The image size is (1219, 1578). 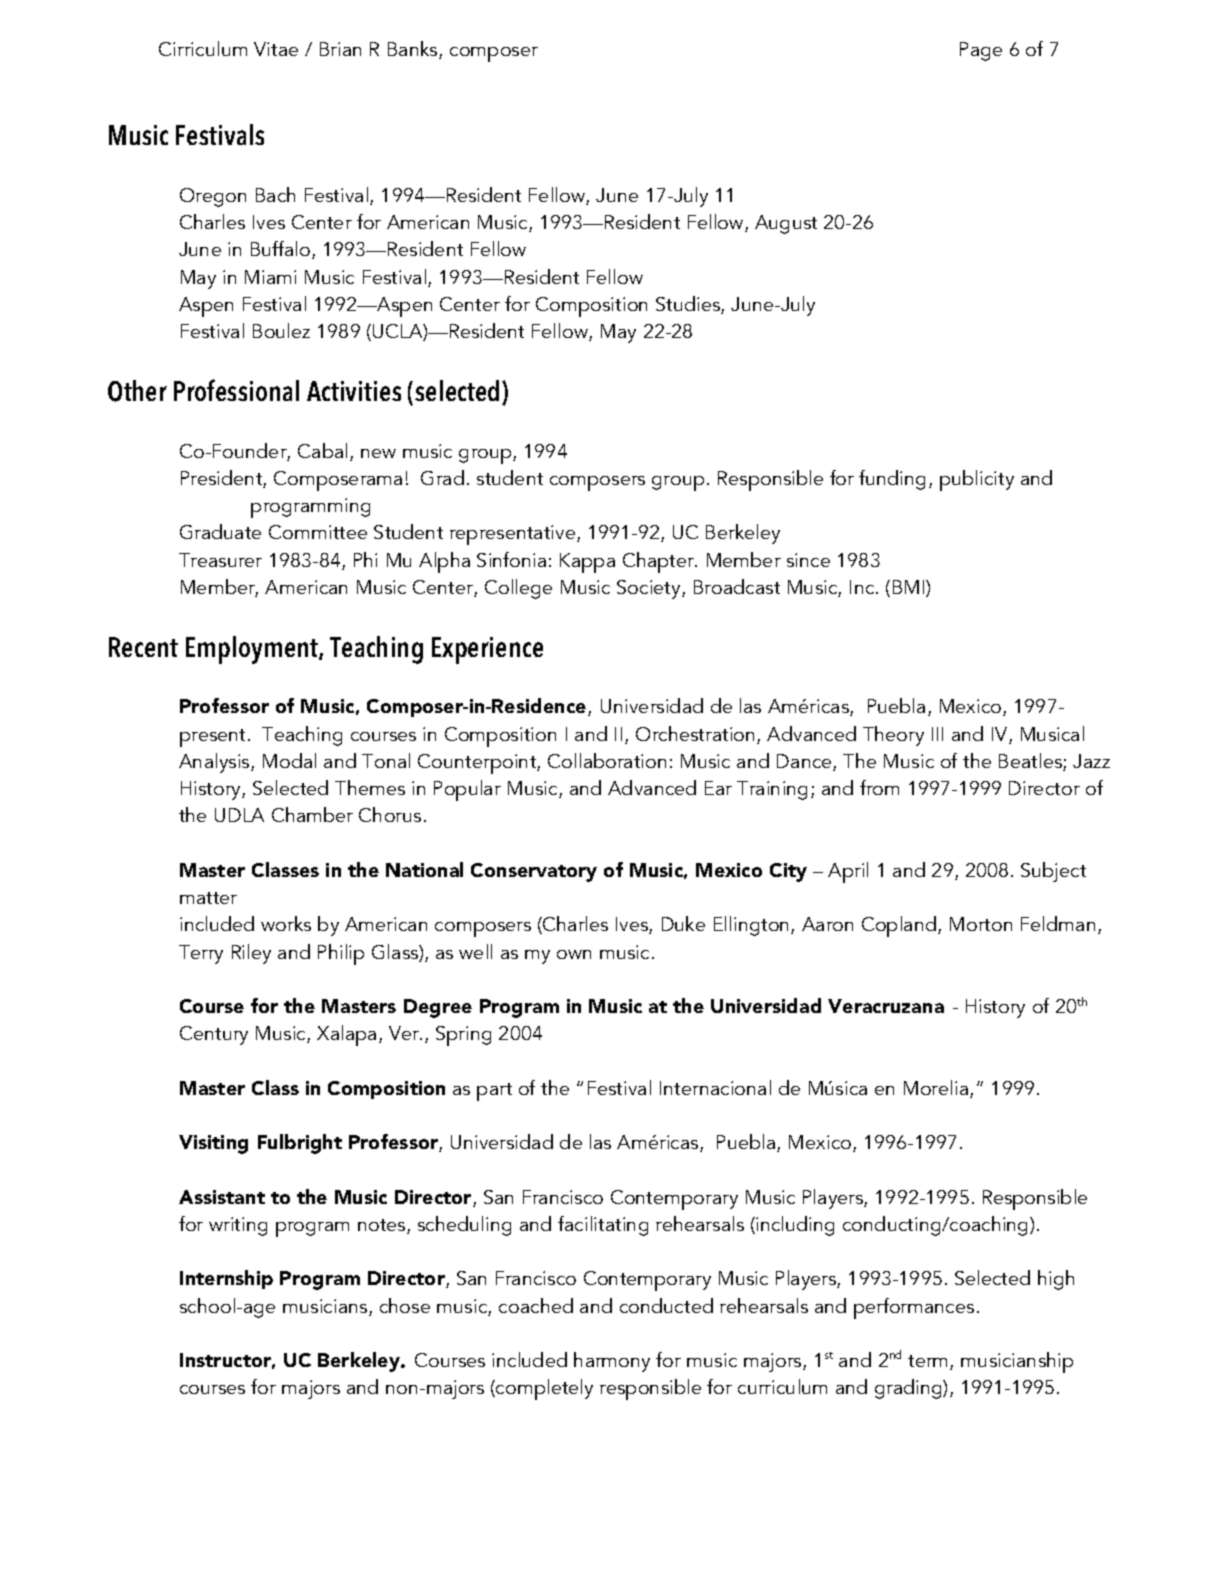 What do you see at coordinates (927, 1361) in the page?
I see `term` at bounding box center [927, 1361].
